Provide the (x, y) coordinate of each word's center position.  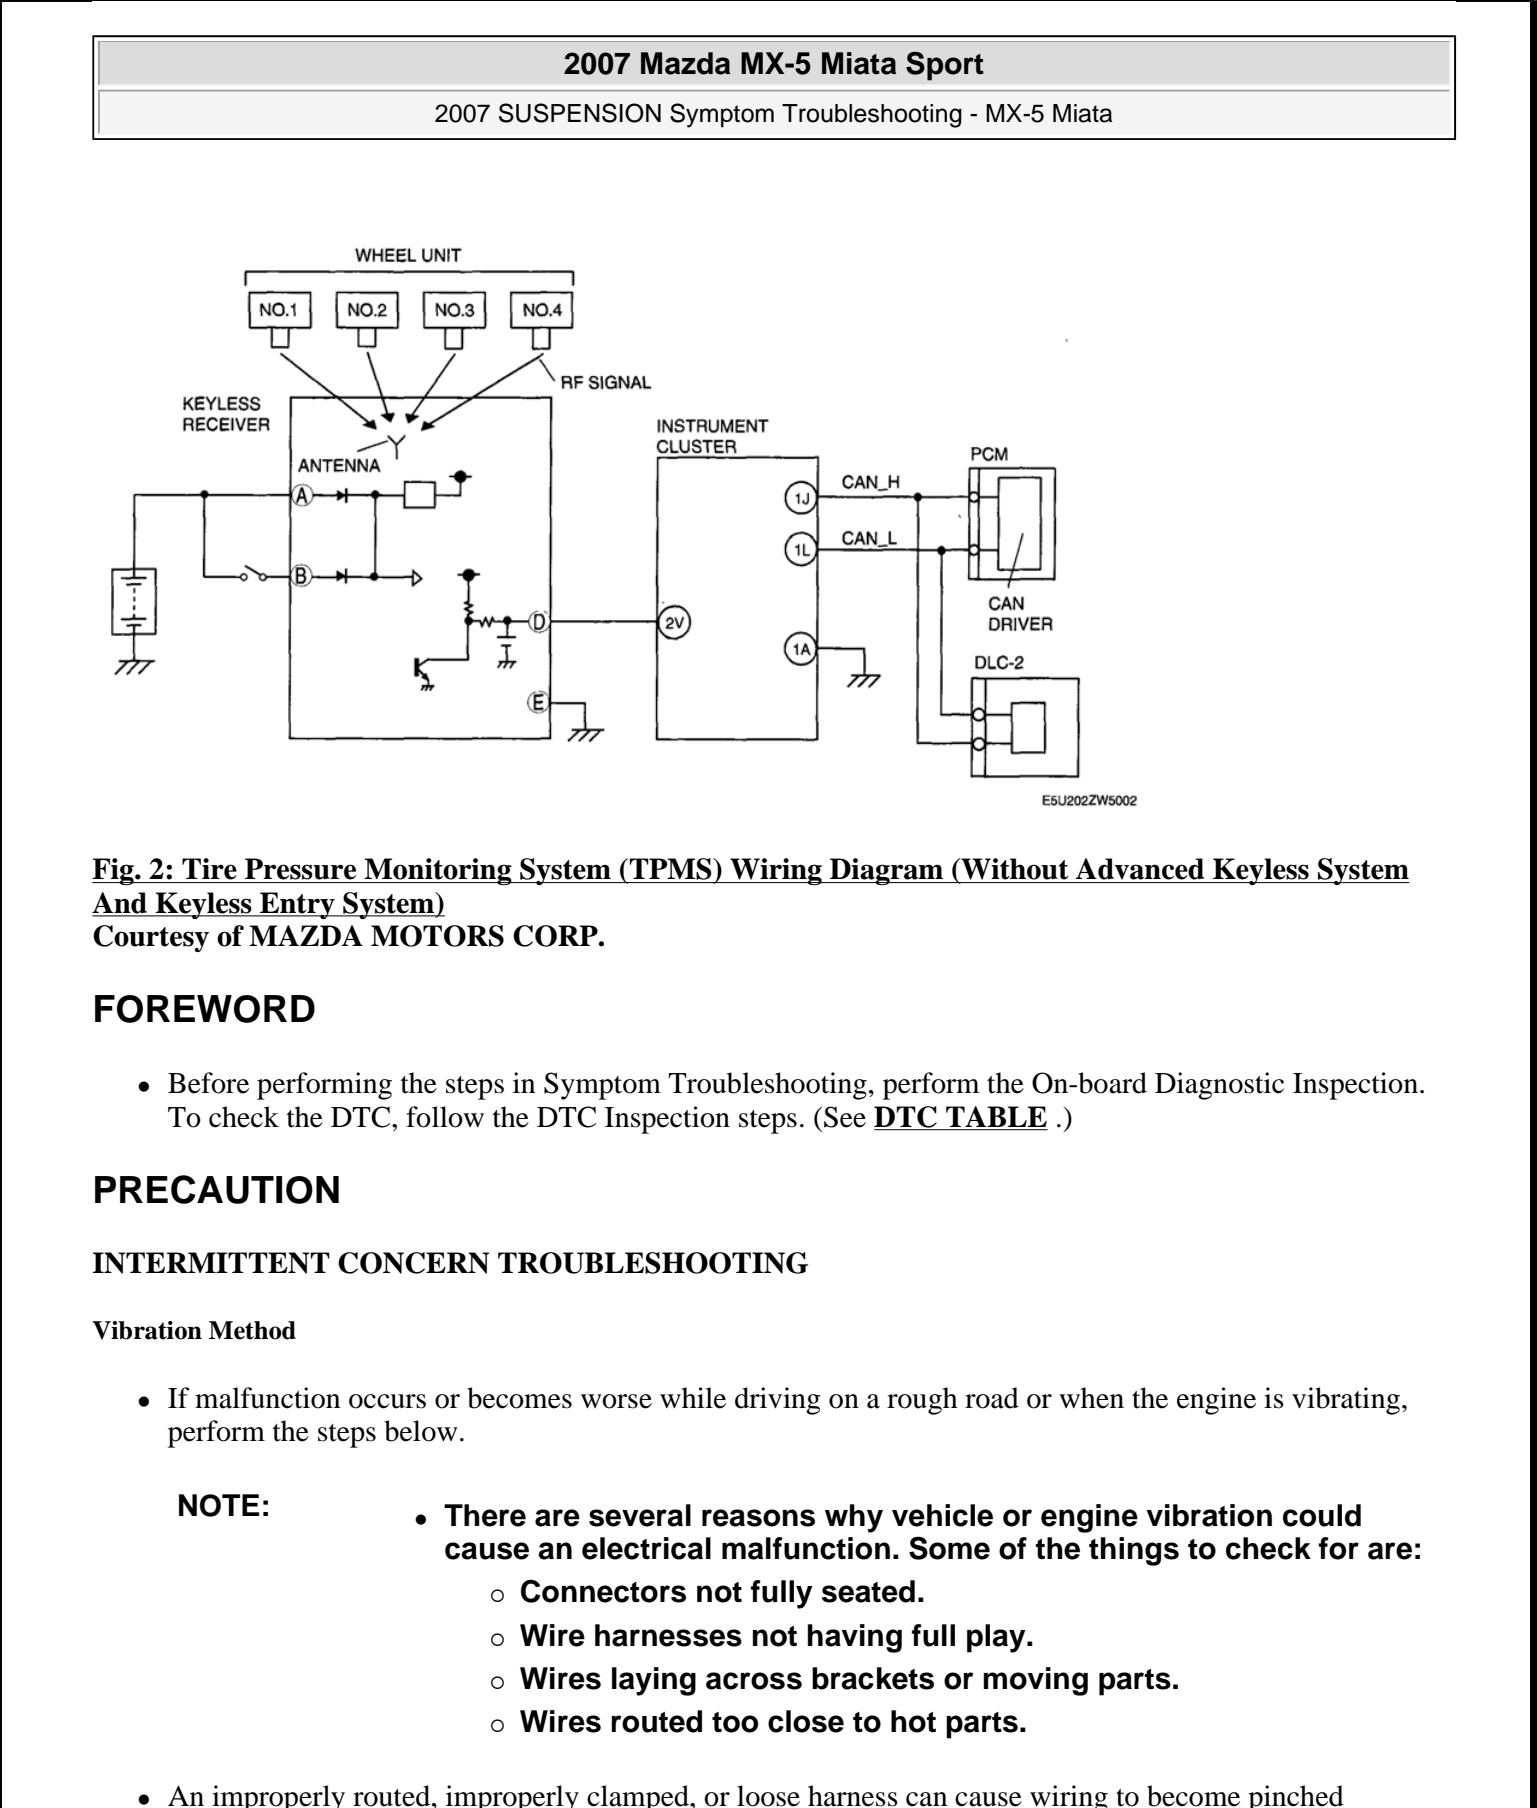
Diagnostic (1219, 1086)
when (1091, 1398)
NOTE (219, 1505)
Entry (297, 905)
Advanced (1140, 869)
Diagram (887, 872)
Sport (945, 66)
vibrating (1346, 1401)
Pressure (300, 869)
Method (252, 1330)
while (693, 1398)
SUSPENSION (580, 113)
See (845, 1117)
